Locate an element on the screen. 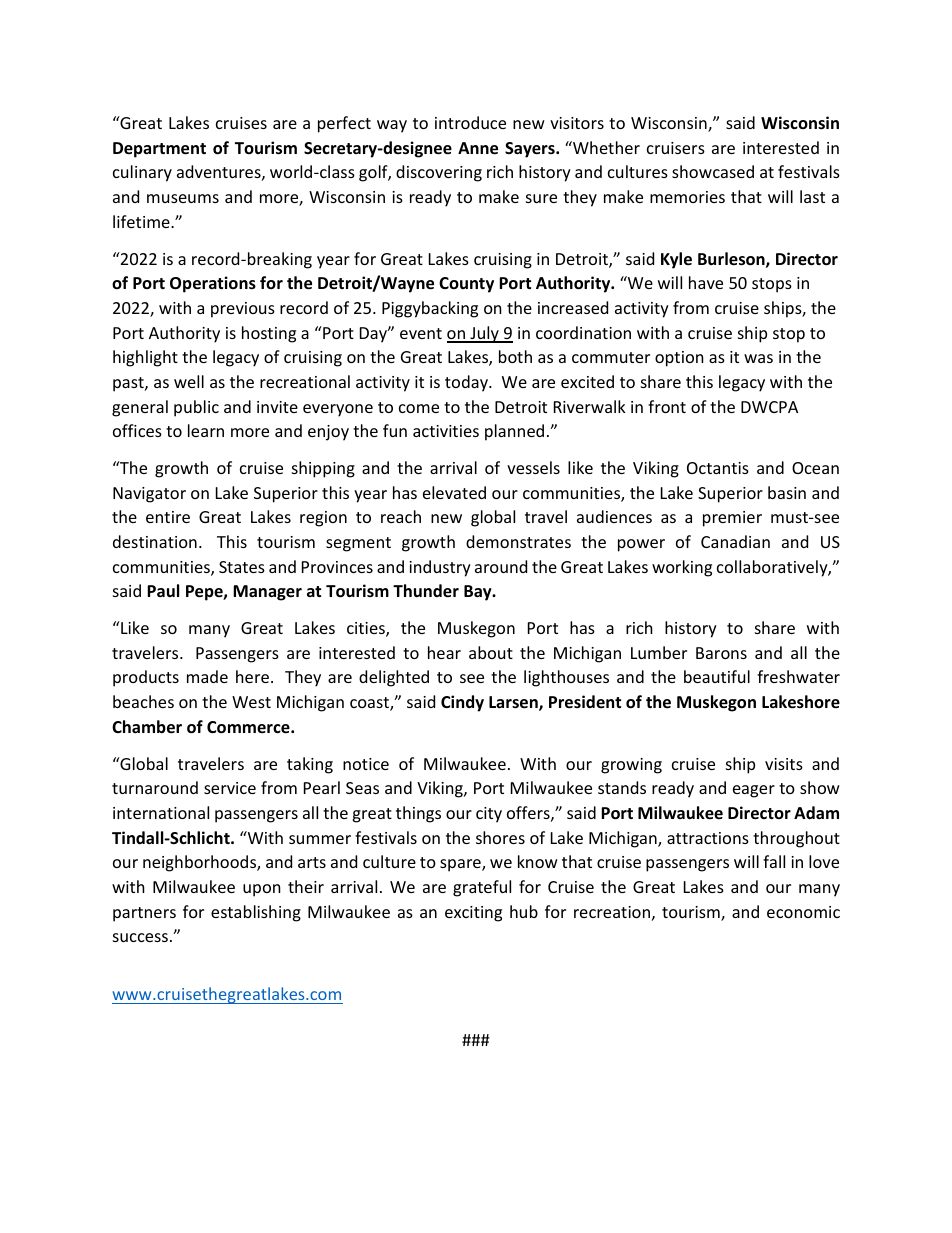  Canadian is located at coordinates (735, 541).
